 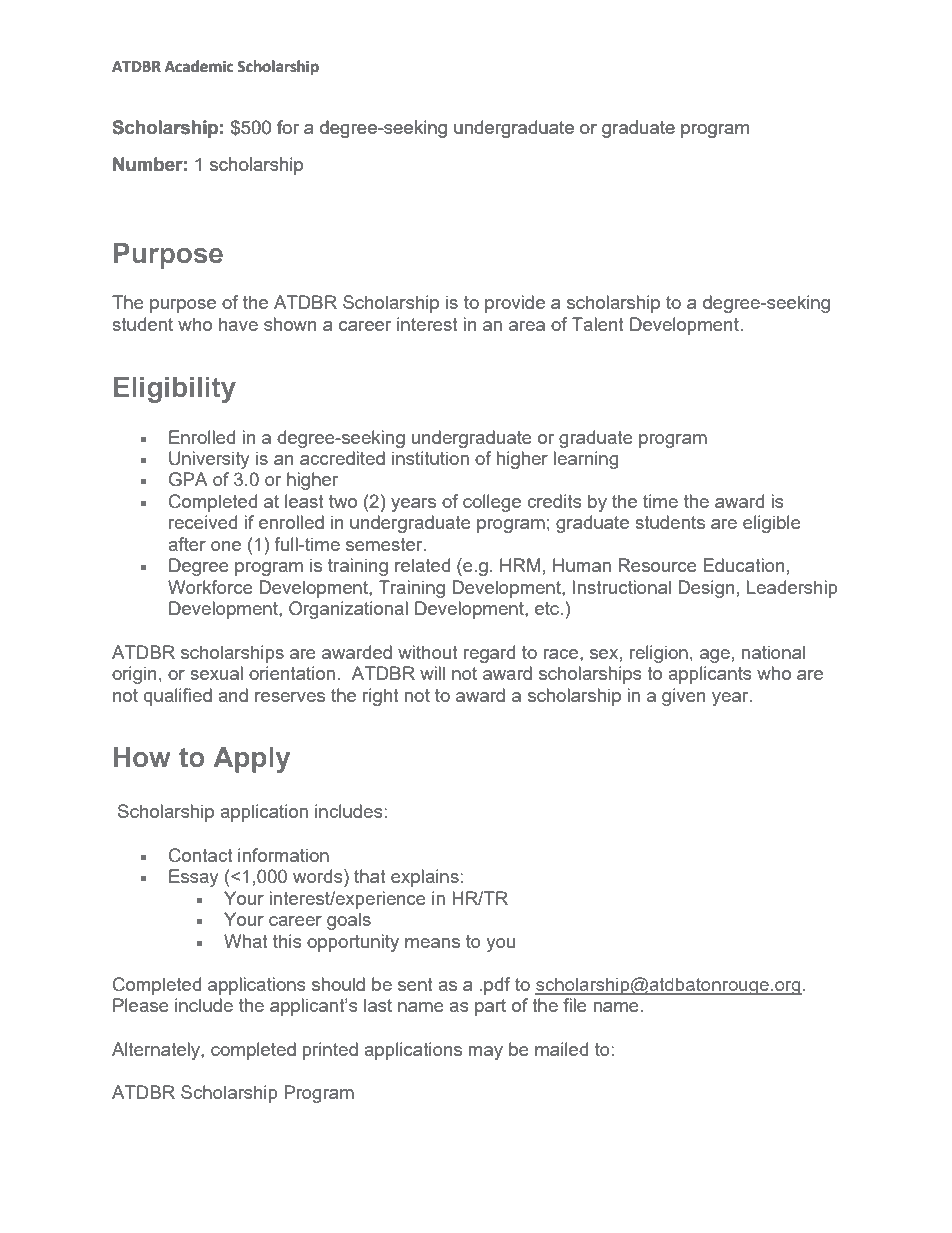 What do you see at coordinates (515, 304) in the screenshot?
I see `provide` at bounding box center [515, 304].
